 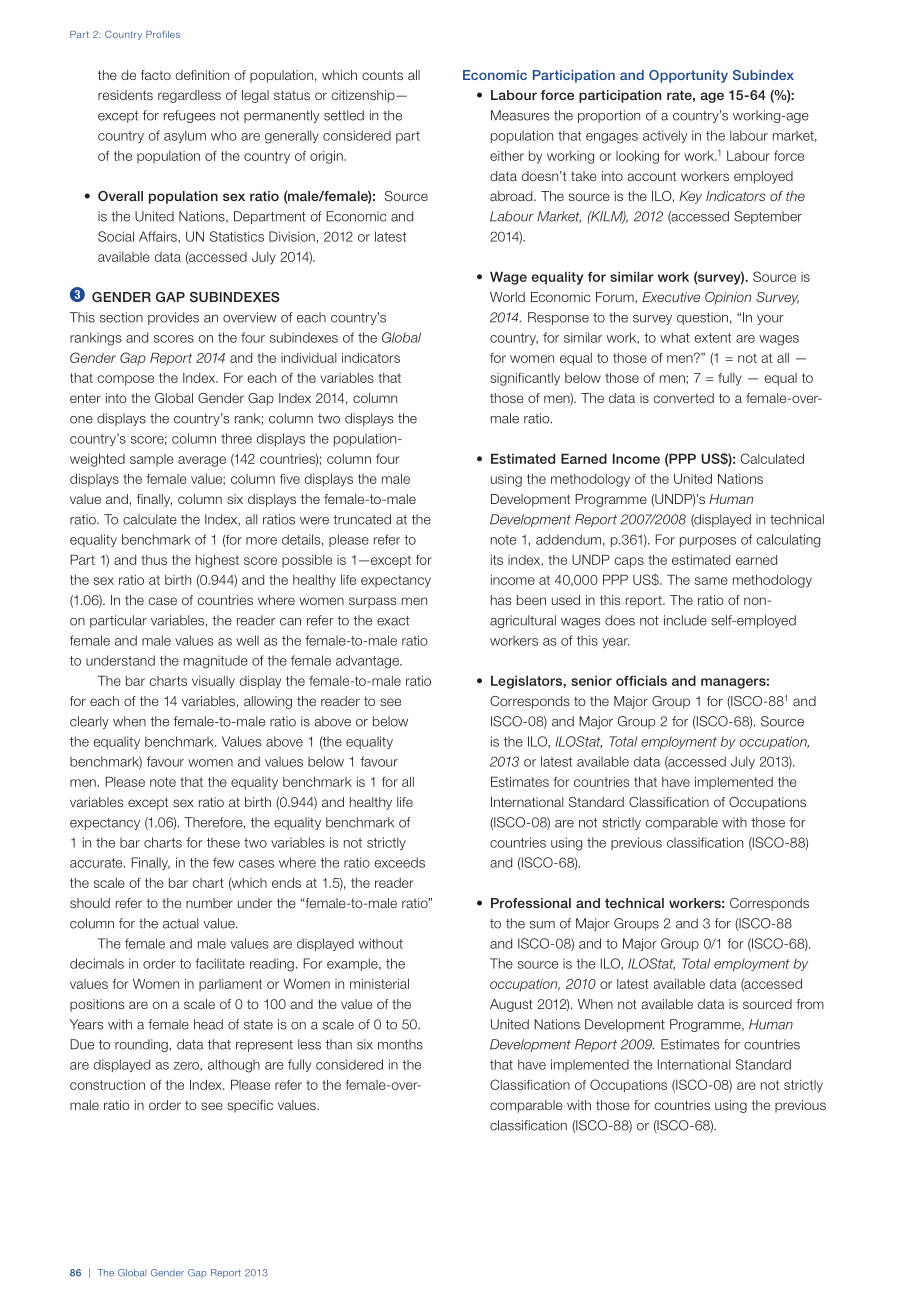 What do you see at coordinates (688, 76) in the page?
I see `Opportunity` at bounding box center [688, 76].
